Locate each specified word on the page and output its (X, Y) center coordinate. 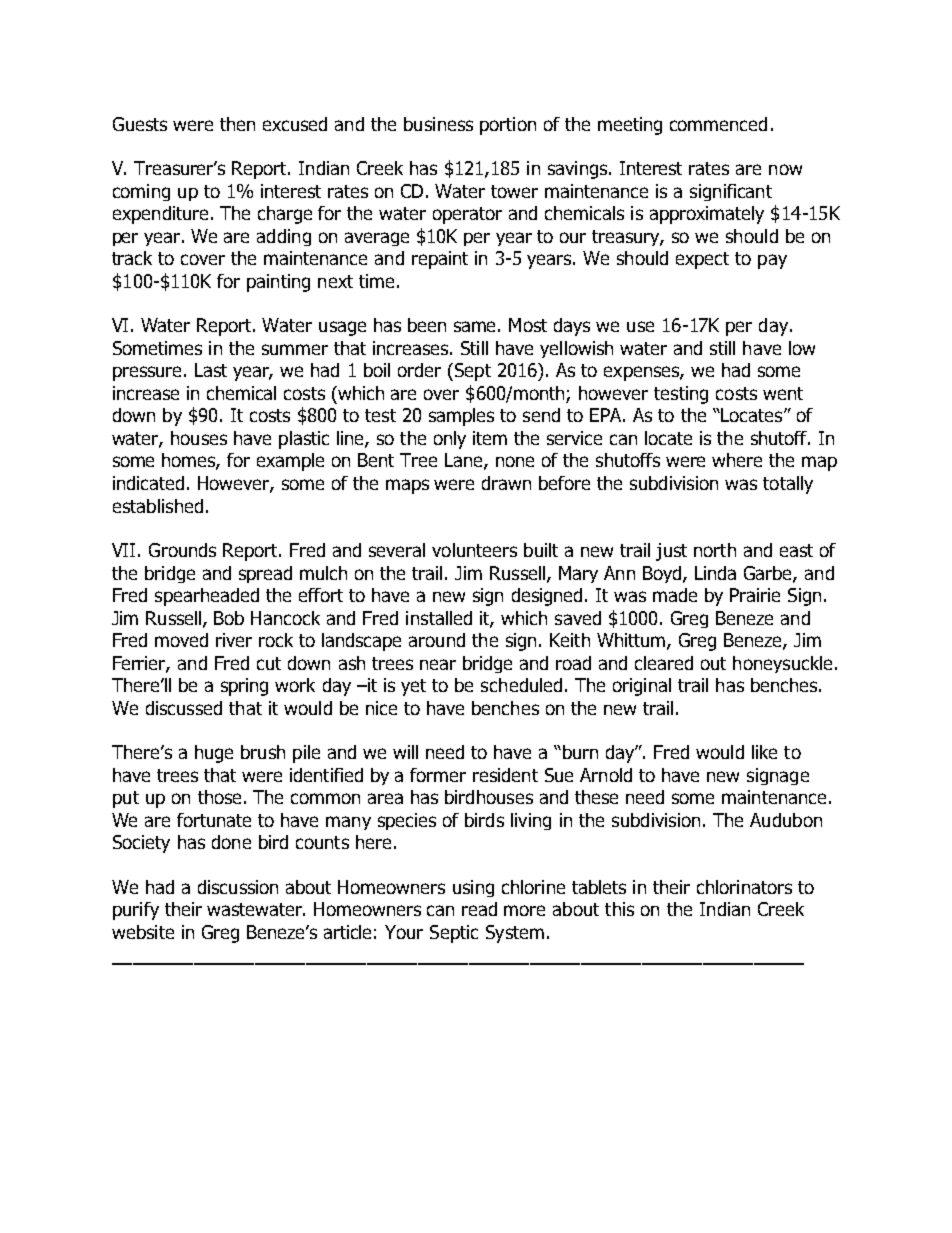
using (473, 888)
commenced (718, 124)
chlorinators (744, 887)
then (237, 124)
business (438, 124)
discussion (238, 887)
